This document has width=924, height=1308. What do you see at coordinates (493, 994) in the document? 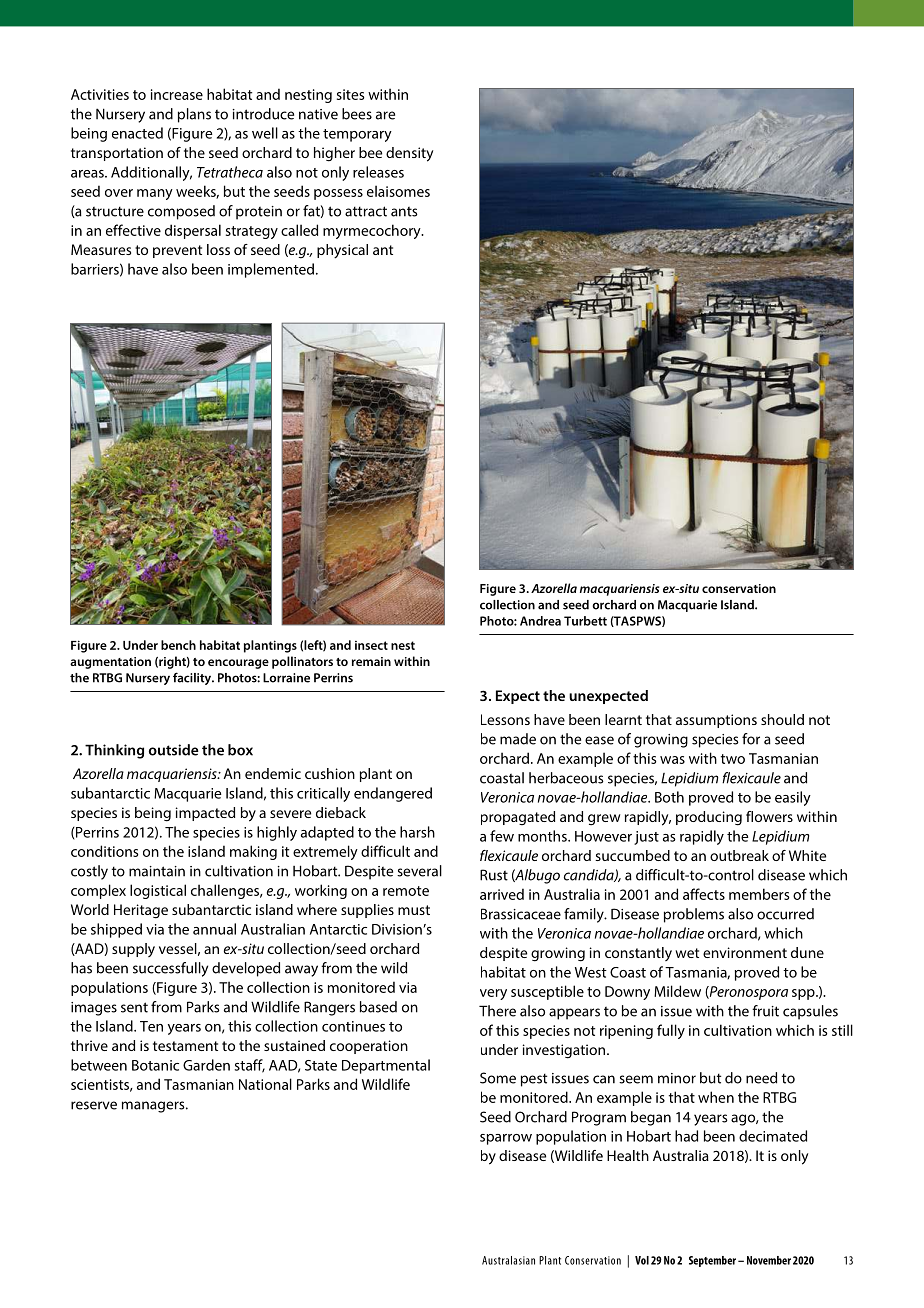
I see `very` at bounding box center [493, 994].
